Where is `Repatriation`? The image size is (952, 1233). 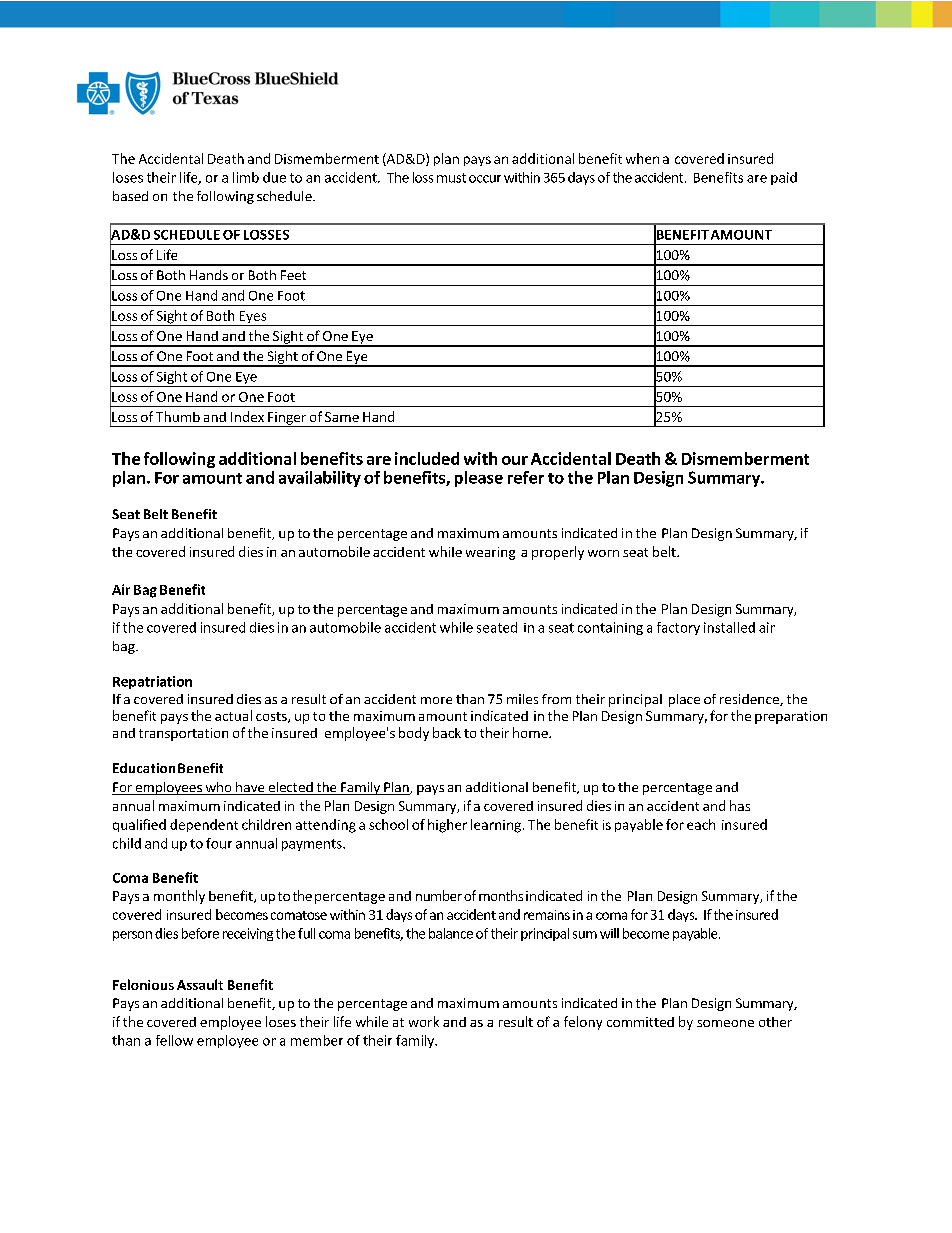 Repatriation is located at coordinates (152, 682).
